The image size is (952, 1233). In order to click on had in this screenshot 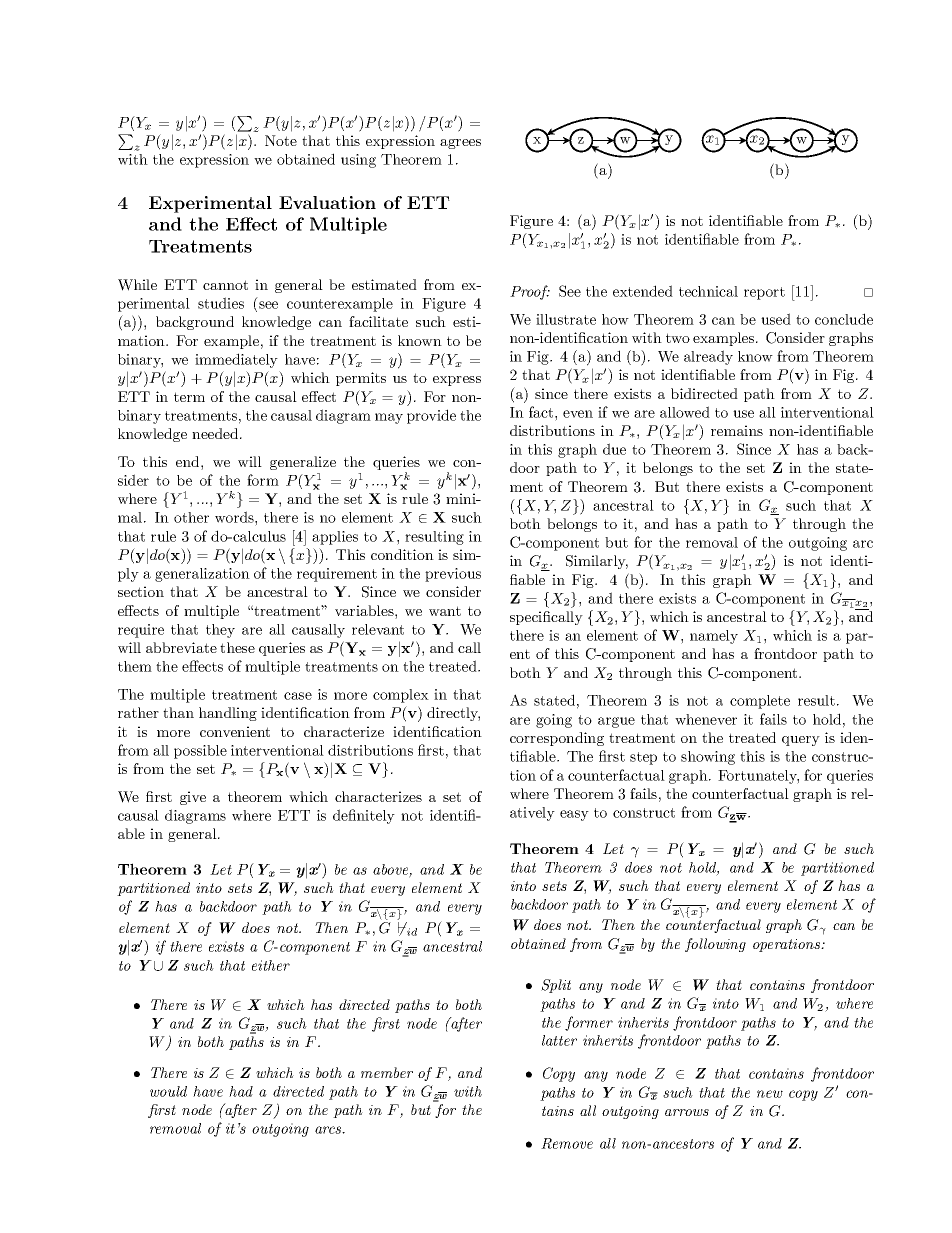, I will do `click(241, 1091)`.
